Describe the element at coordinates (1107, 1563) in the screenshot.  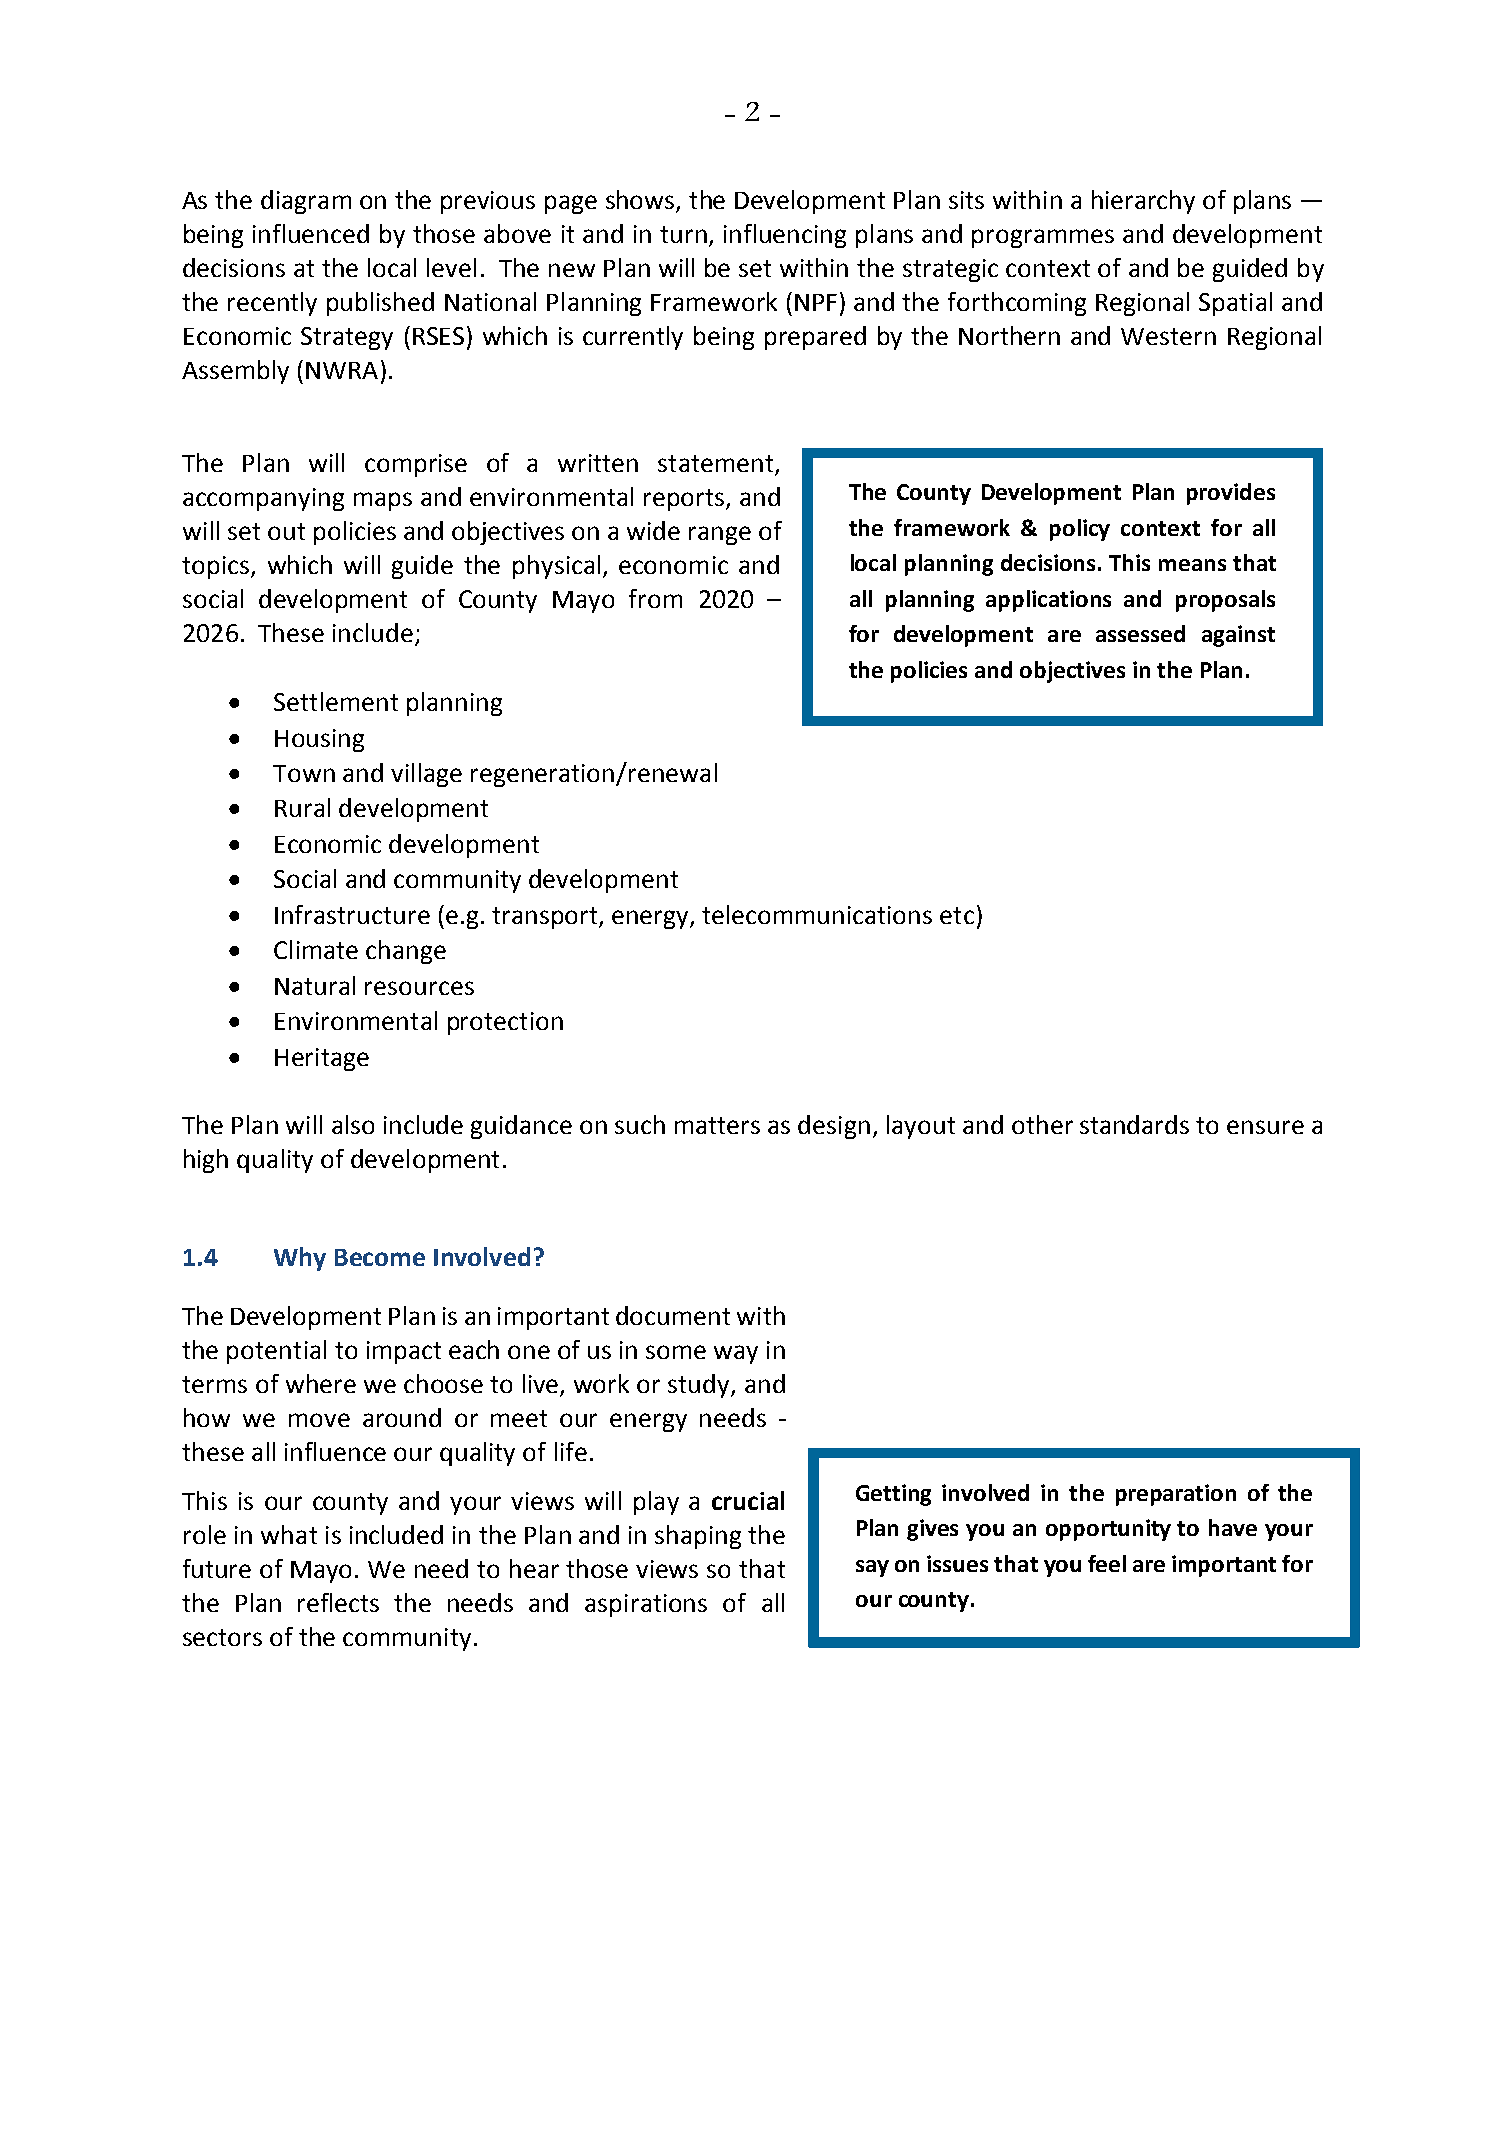
I see `feel` at that location.
